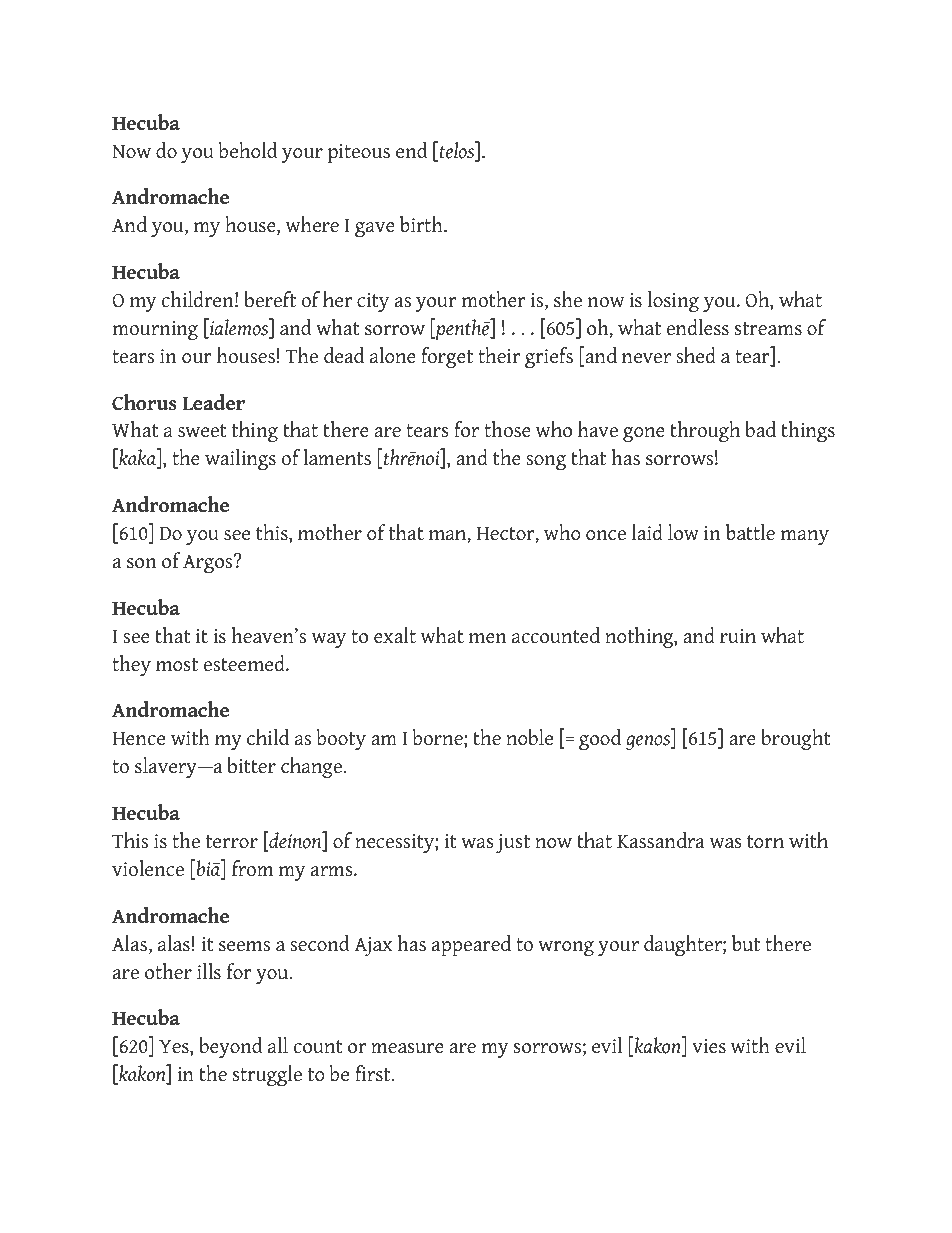 The image size is (952, 1233). I want to click on exalt, so click(395, 635).
